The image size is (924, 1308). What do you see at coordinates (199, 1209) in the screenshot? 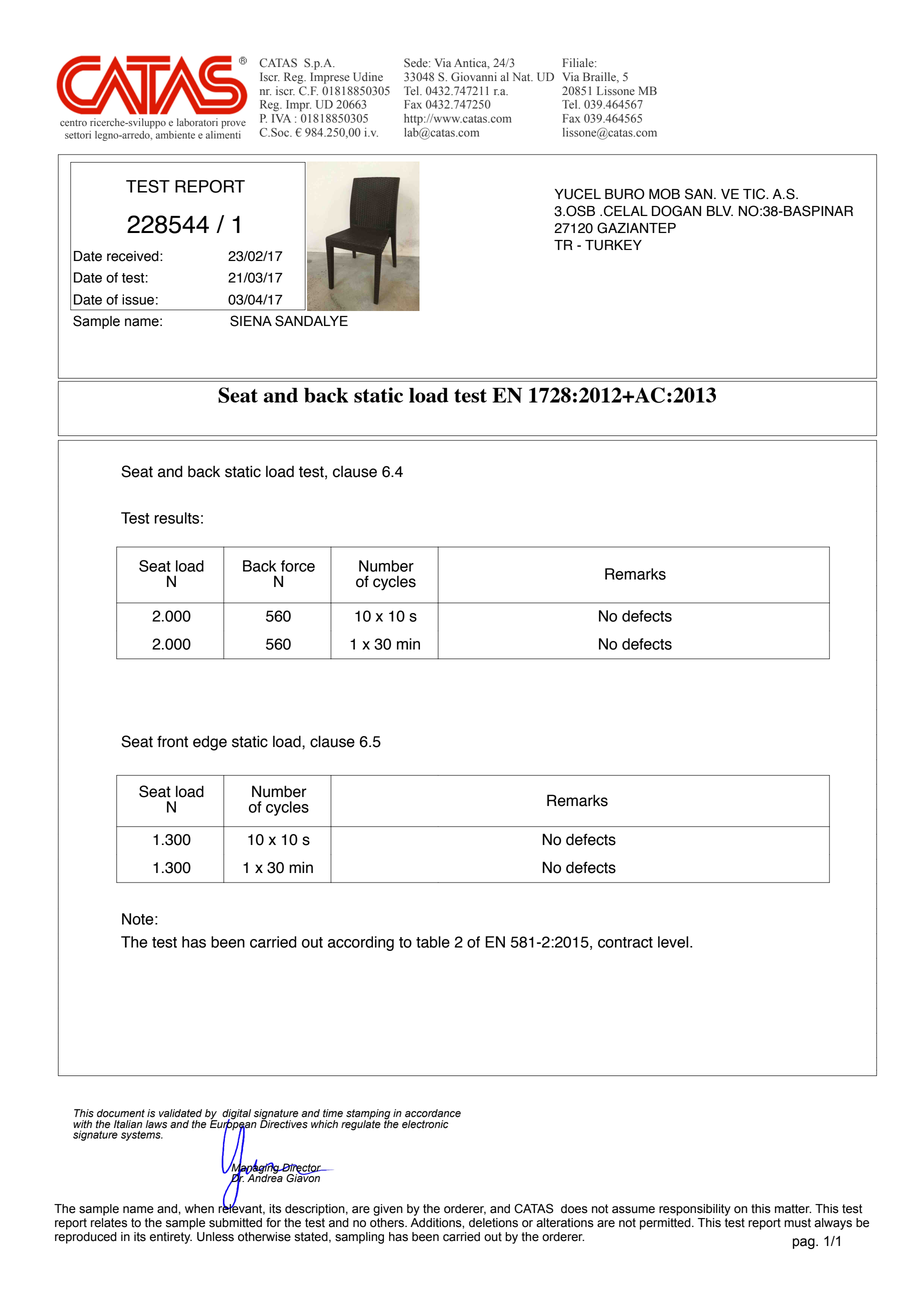
I see `when` at bounding box center [199, 1209].
